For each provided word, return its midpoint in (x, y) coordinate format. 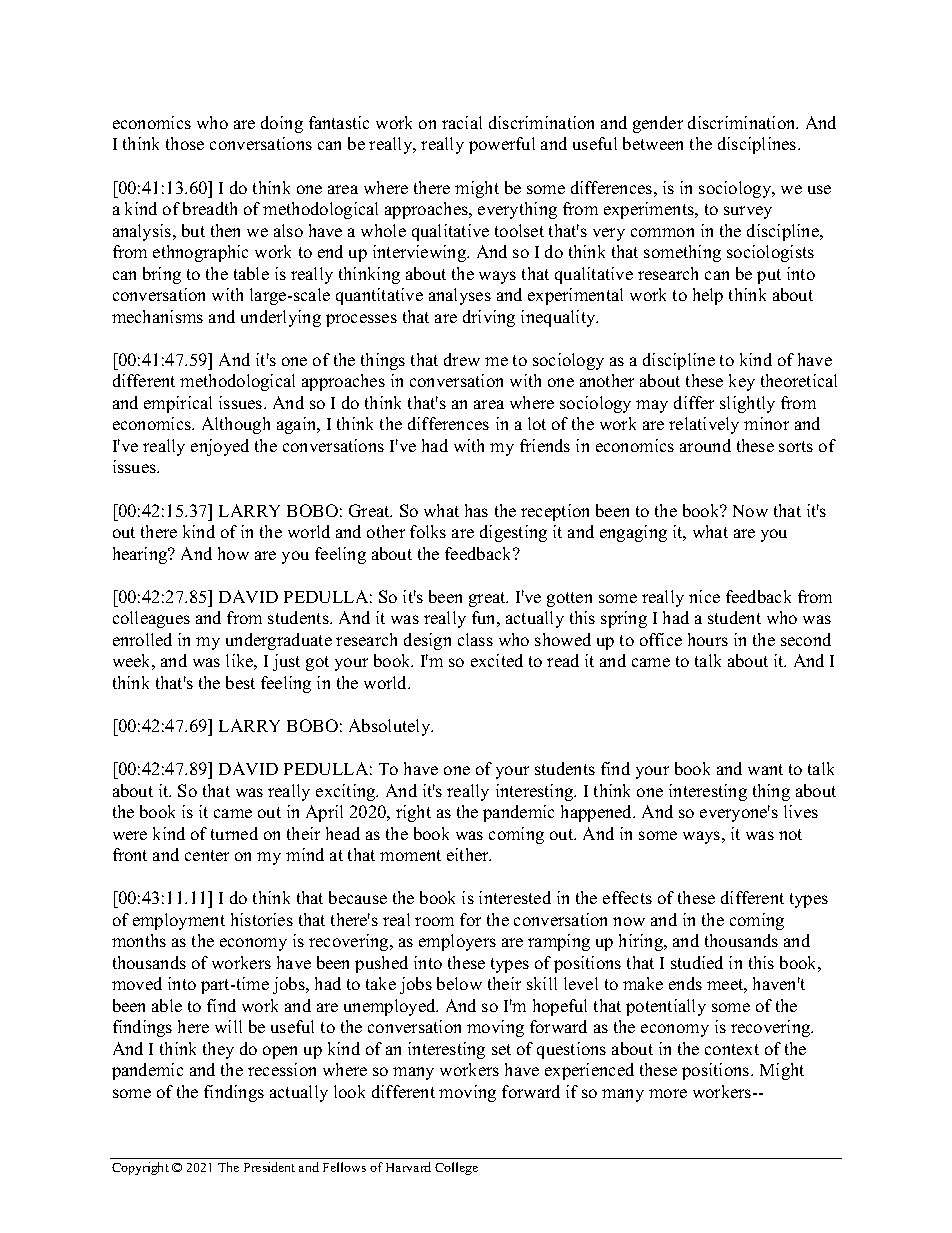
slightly (747, 404)
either (469, 854)
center (207, 855)
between (653, 143)
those (185, 143)
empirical (178, 404)
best (240, 682)
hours (708, 639)
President (269, 1167)
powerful (502, 145)
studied (697, 962)
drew (462, 359)
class (475, 639)
